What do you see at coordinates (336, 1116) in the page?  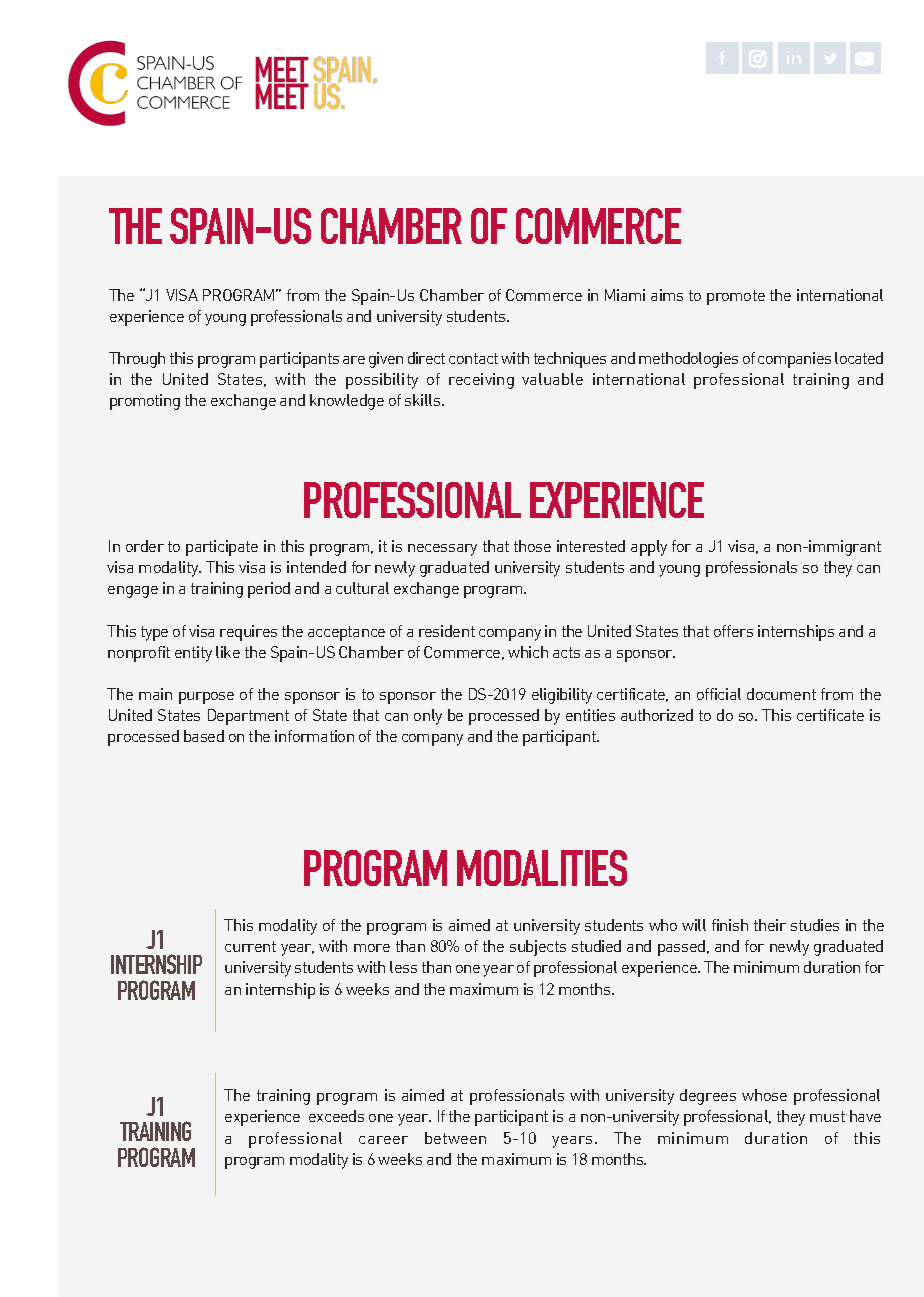 I see `exceeds` at bounding box center [336, 1116].
